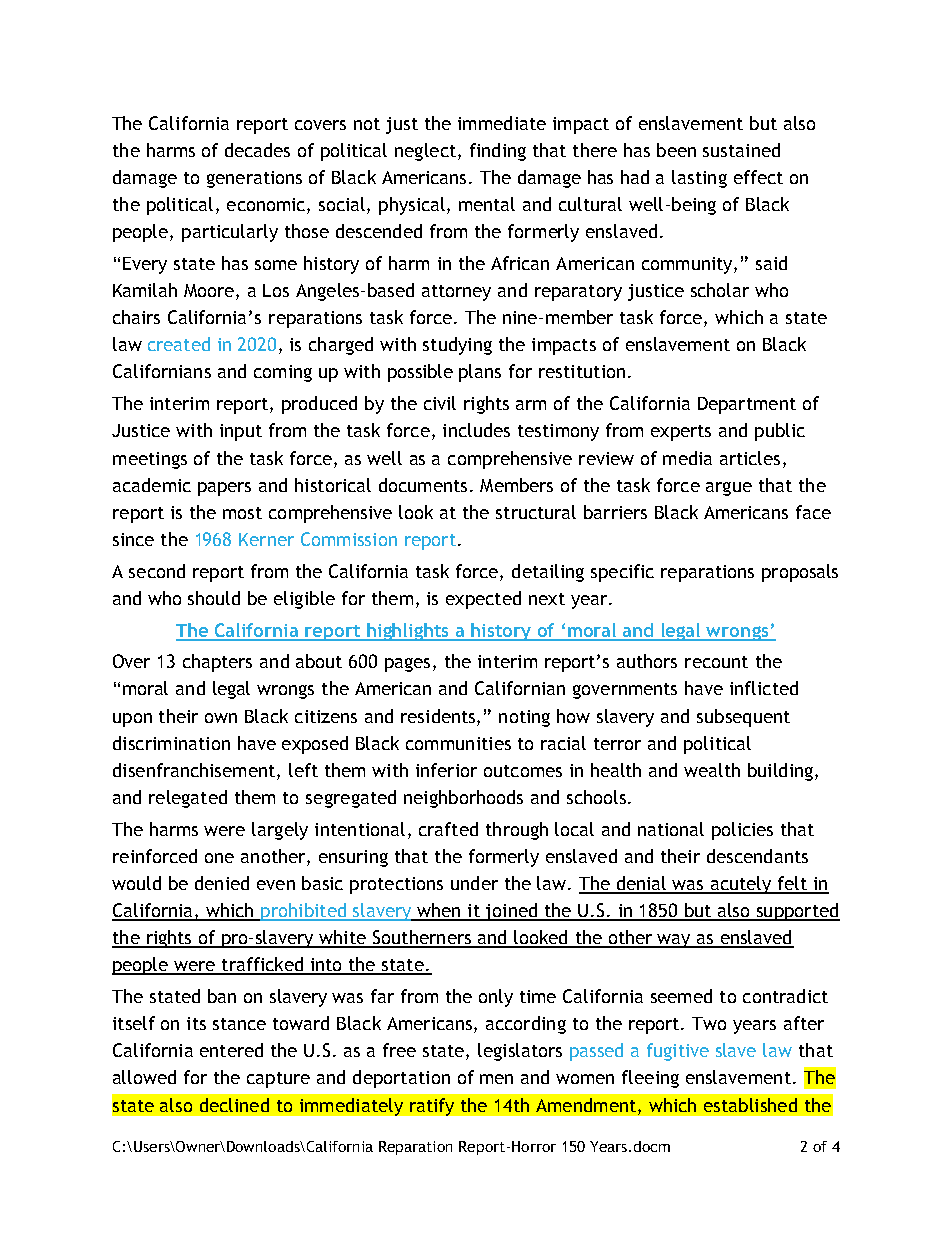 The height and width of the page is (1233, 952). Describe the element at coordinates (254, 179) in the page. I see `generations` at that location.
